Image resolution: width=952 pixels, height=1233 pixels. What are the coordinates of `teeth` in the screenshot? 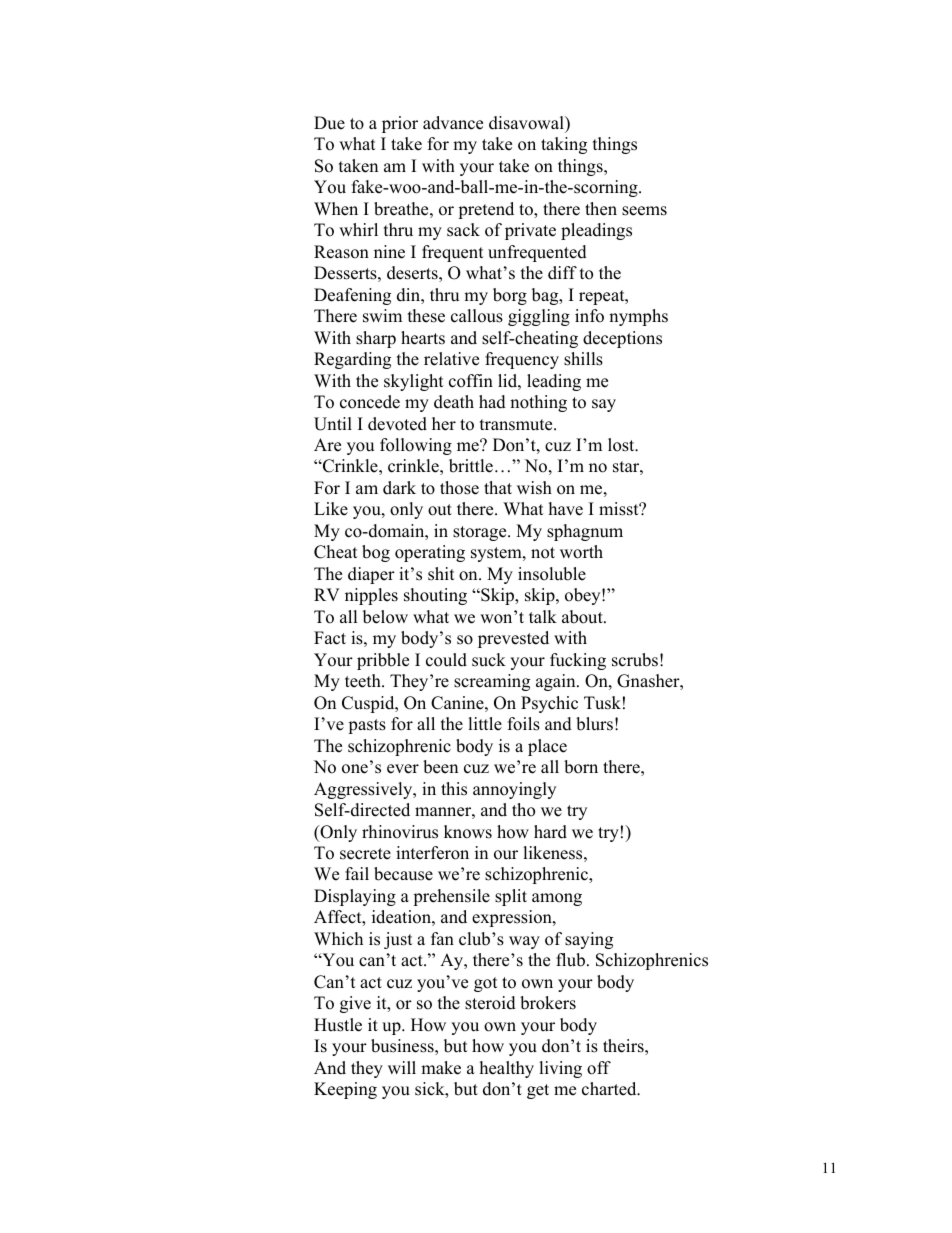 It's located at (364, 681).
